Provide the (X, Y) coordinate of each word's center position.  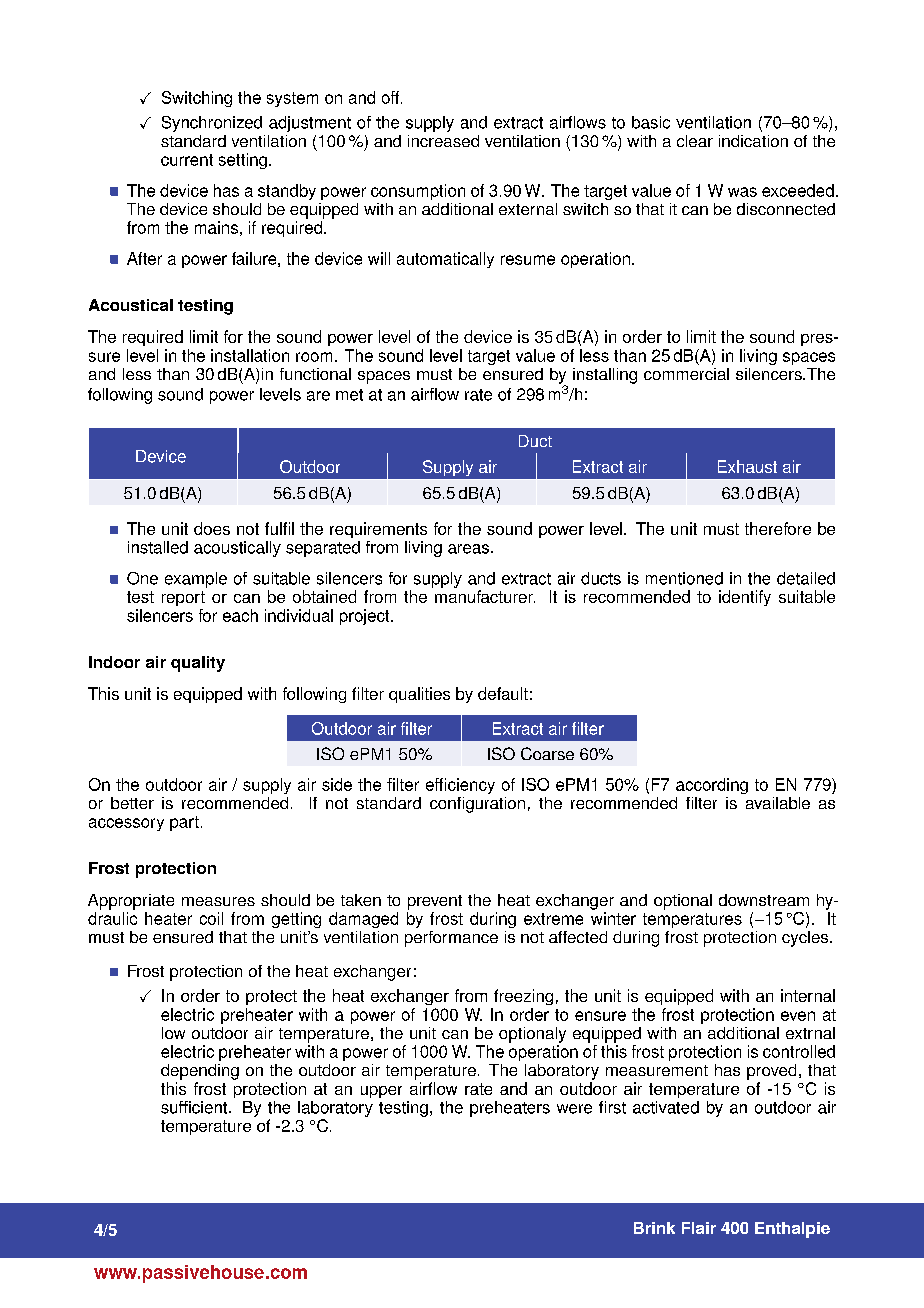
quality (198, 664)
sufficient (195, 1107)
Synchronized (212, 124)
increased (443, 141)
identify (745, 598)
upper (381, 1092)
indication (753, 141)
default (503, 693)
